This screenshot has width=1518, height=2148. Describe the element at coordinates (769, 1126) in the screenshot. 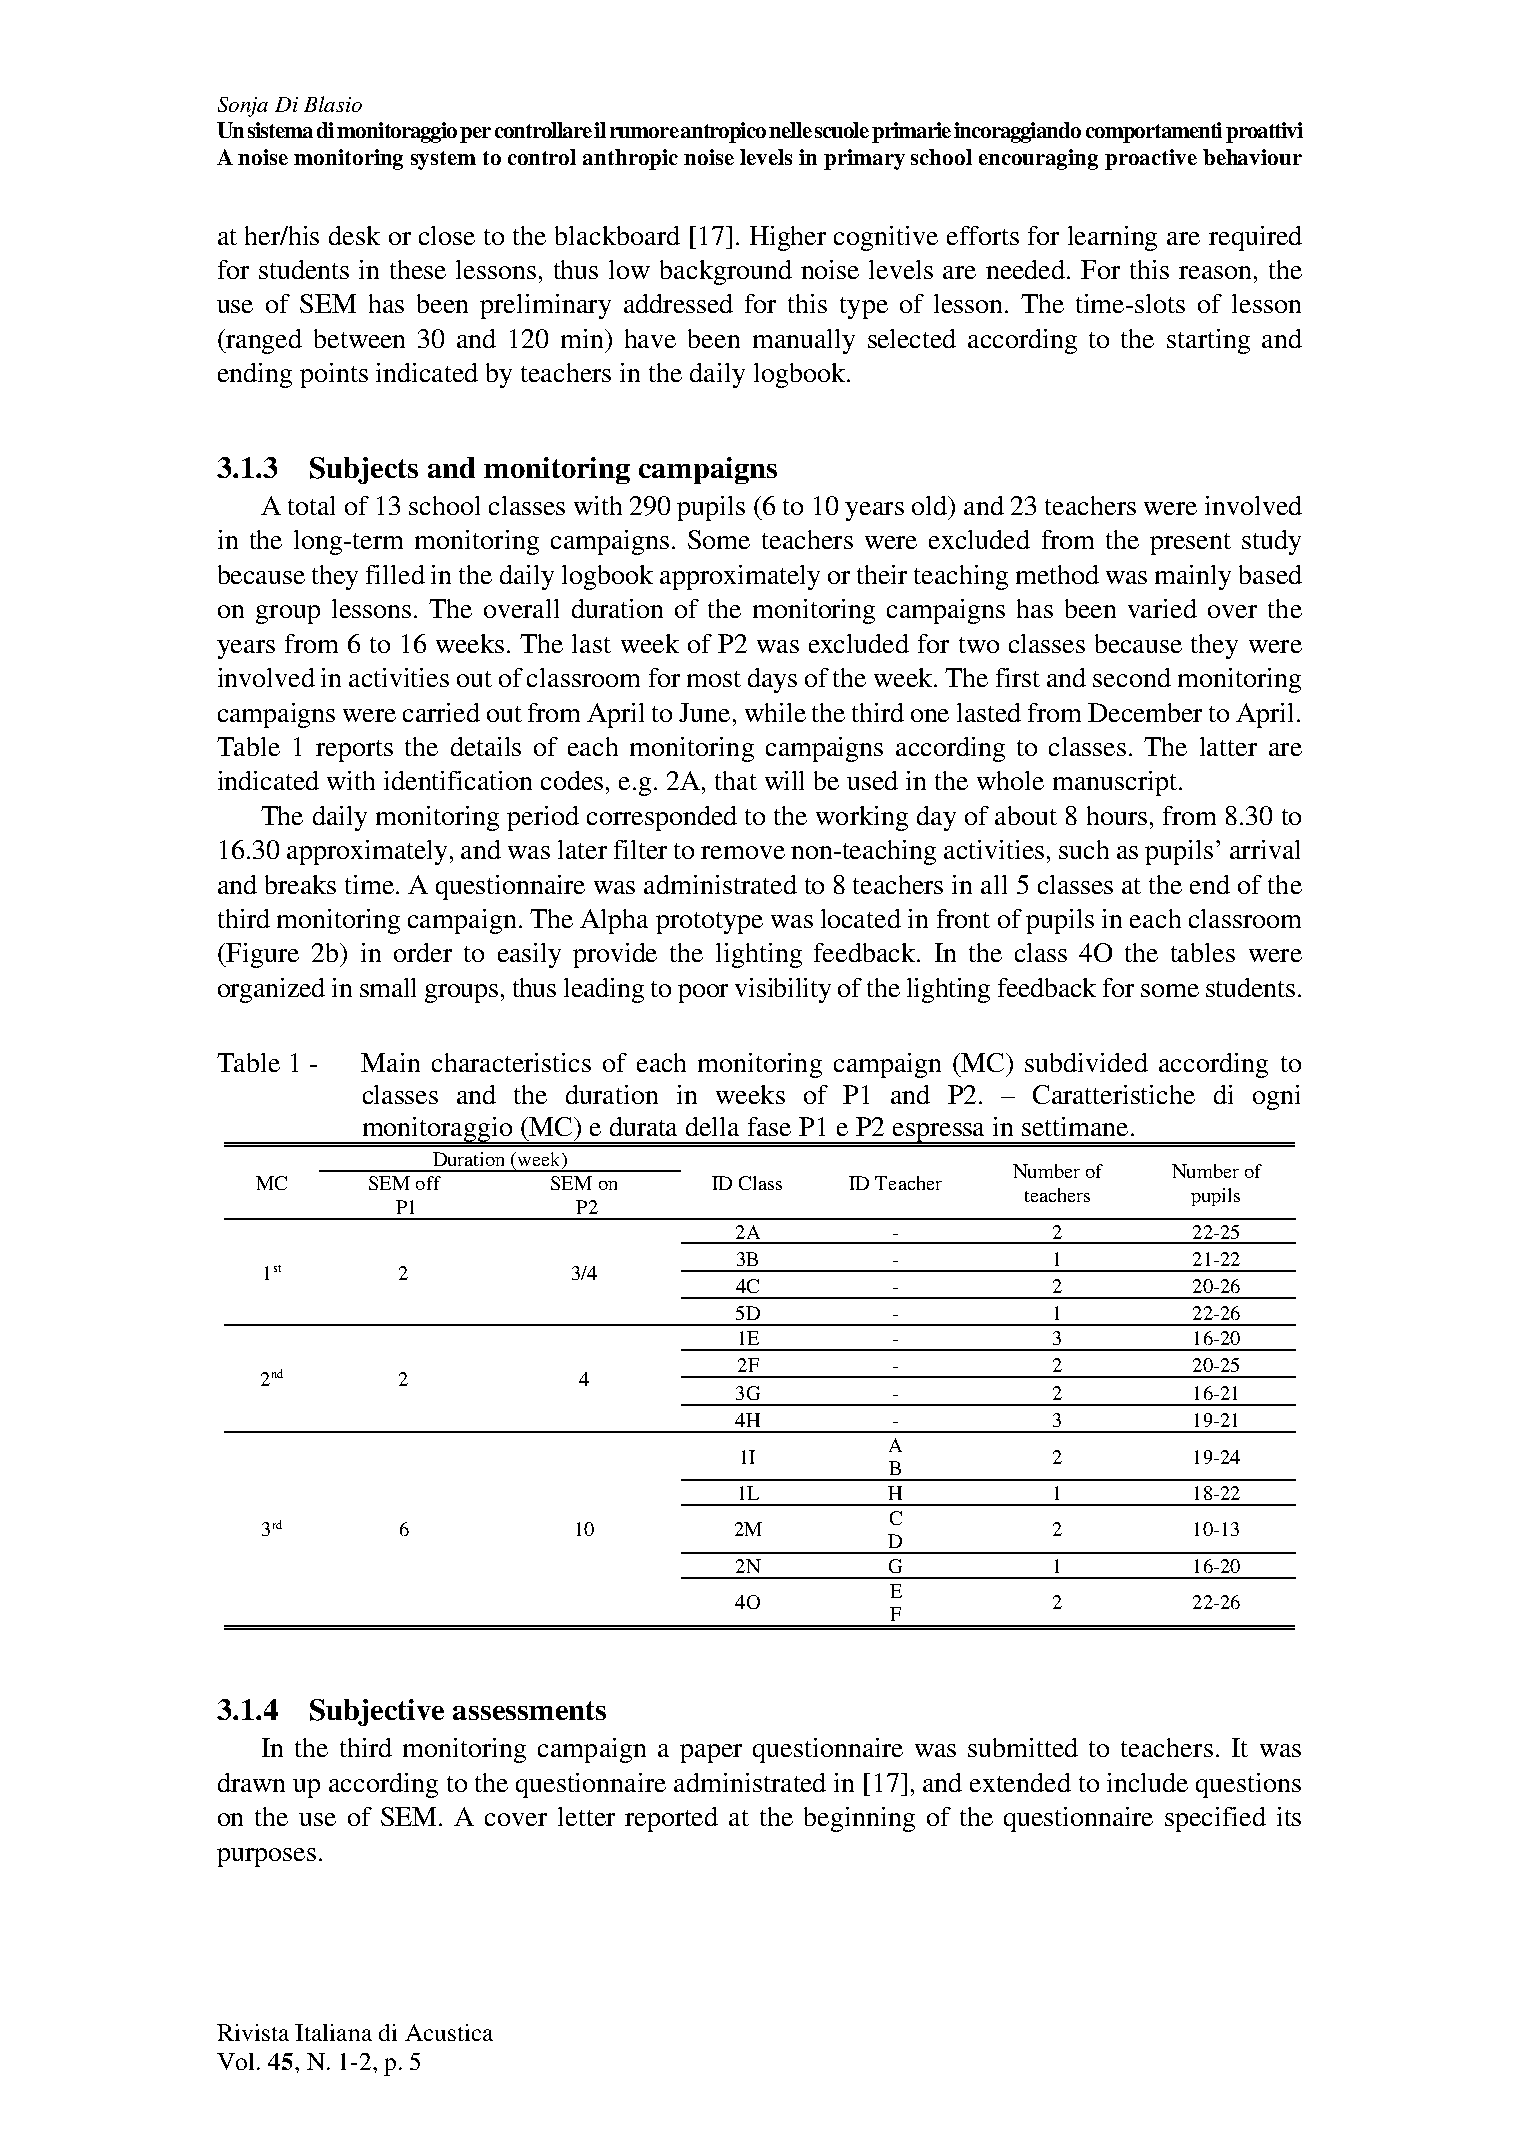

I see `fase` at that location.
